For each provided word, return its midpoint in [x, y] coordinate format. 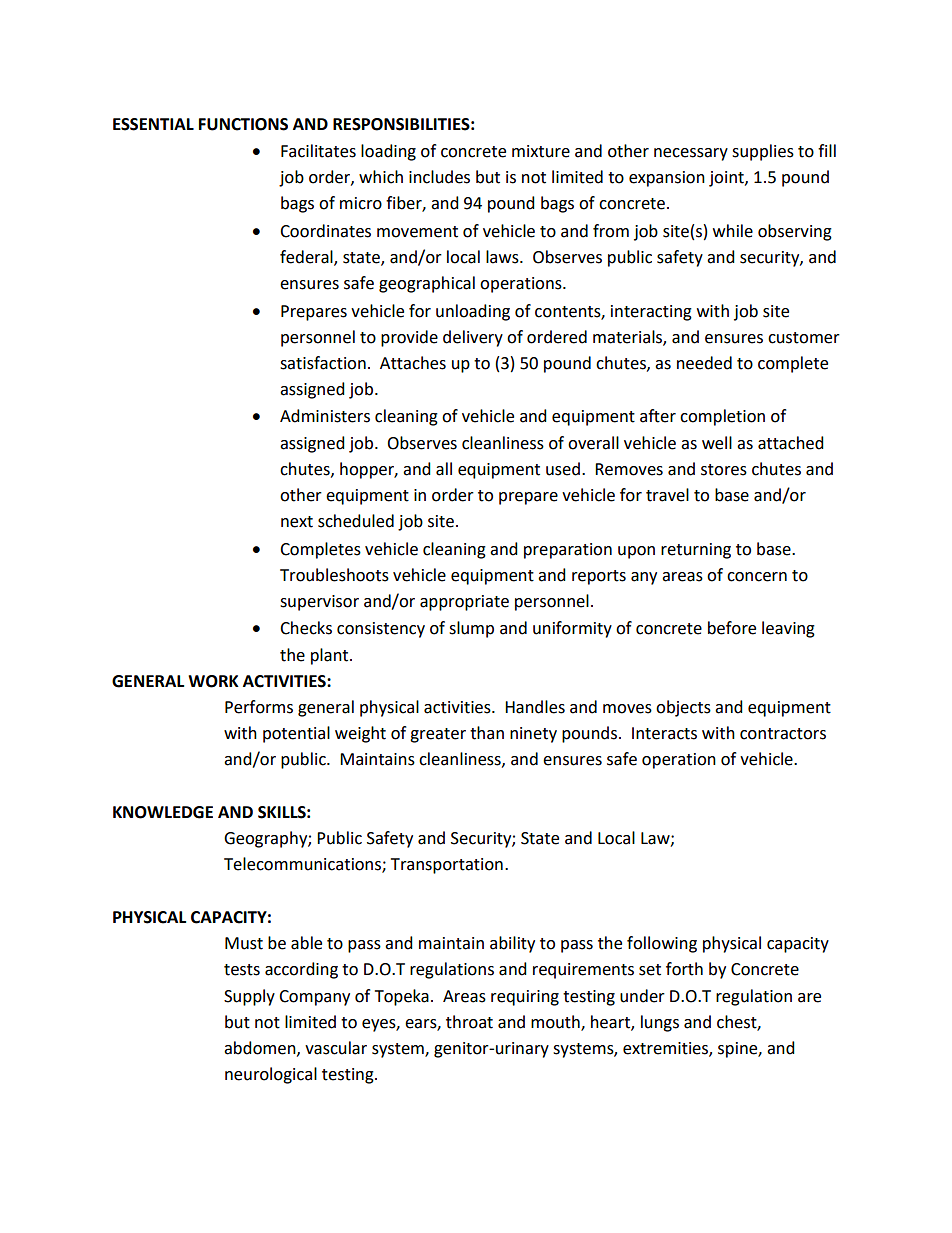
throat [469, 1022]
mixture [541, 151]
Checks [306, 628]
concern [757, 577]
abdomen [261, 1048]
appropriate [464, 603]
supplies [763, 152]
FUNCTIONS [243, 124]
